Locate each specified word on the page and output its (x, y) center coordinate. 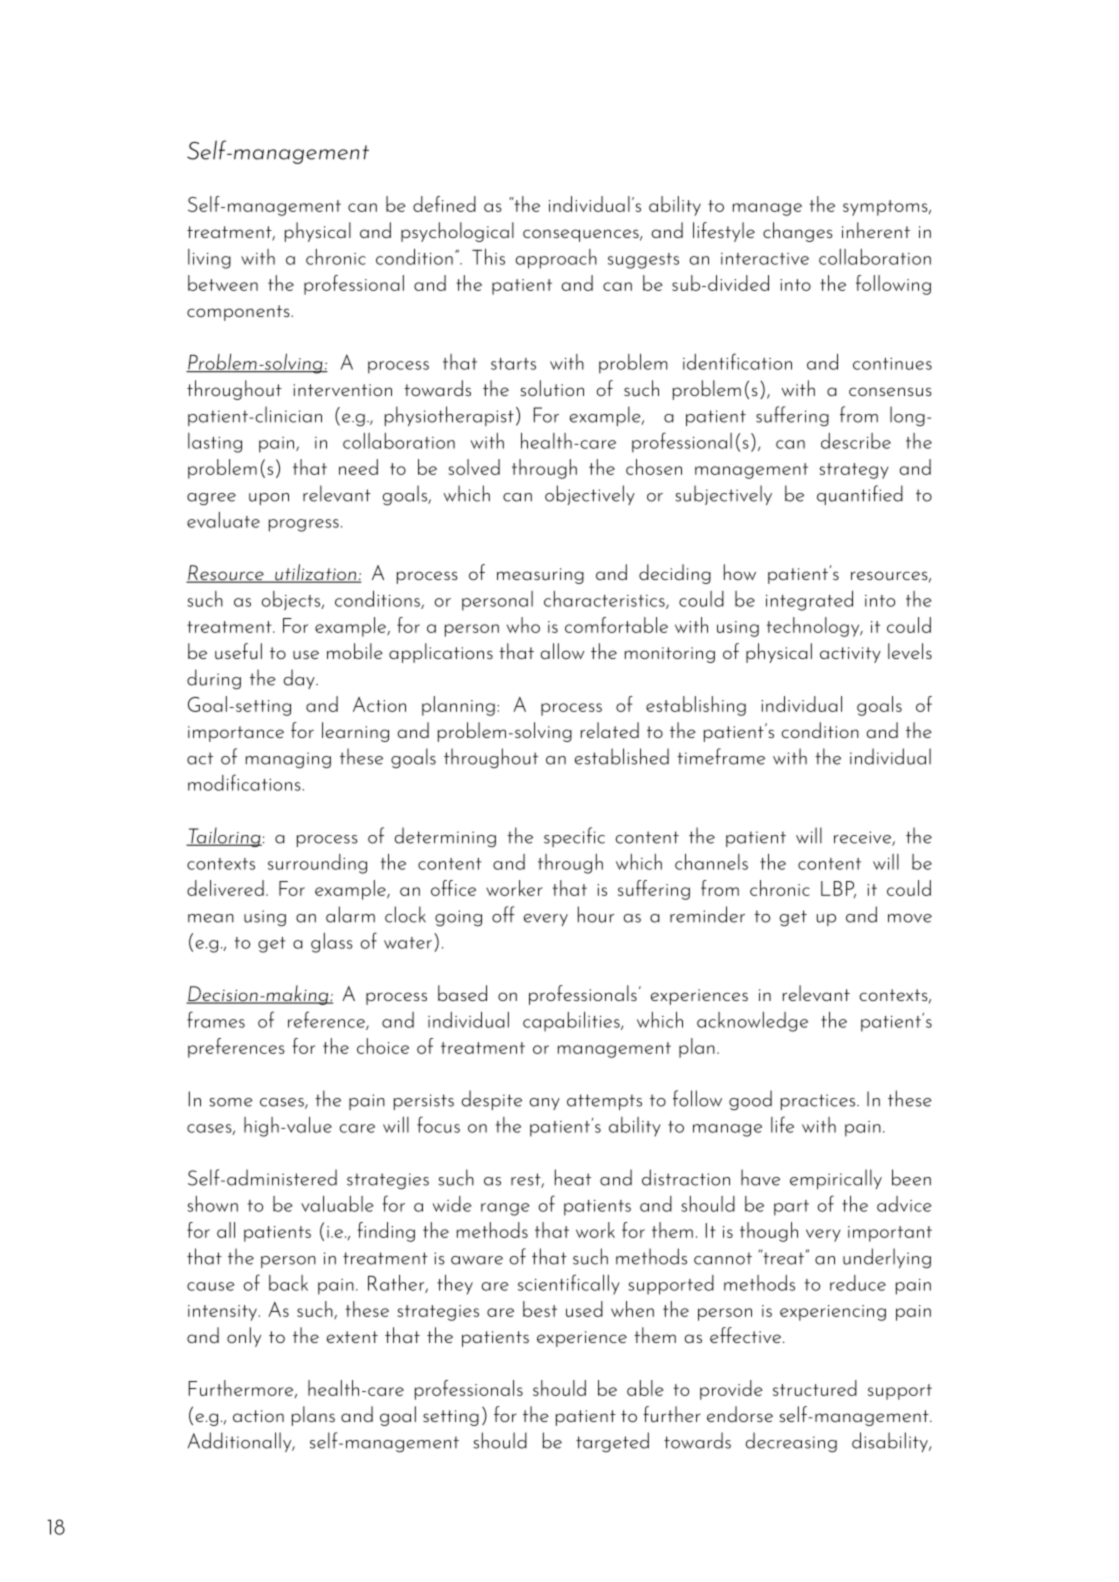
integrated (809, 600)
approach (556, 259)
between (223, 283)
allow (562, 651)
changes (798, 232)
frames (216, 1019)
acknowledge (752, 1022)
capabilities (572, 1022)
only (244, 1337)
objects (292, 600)
